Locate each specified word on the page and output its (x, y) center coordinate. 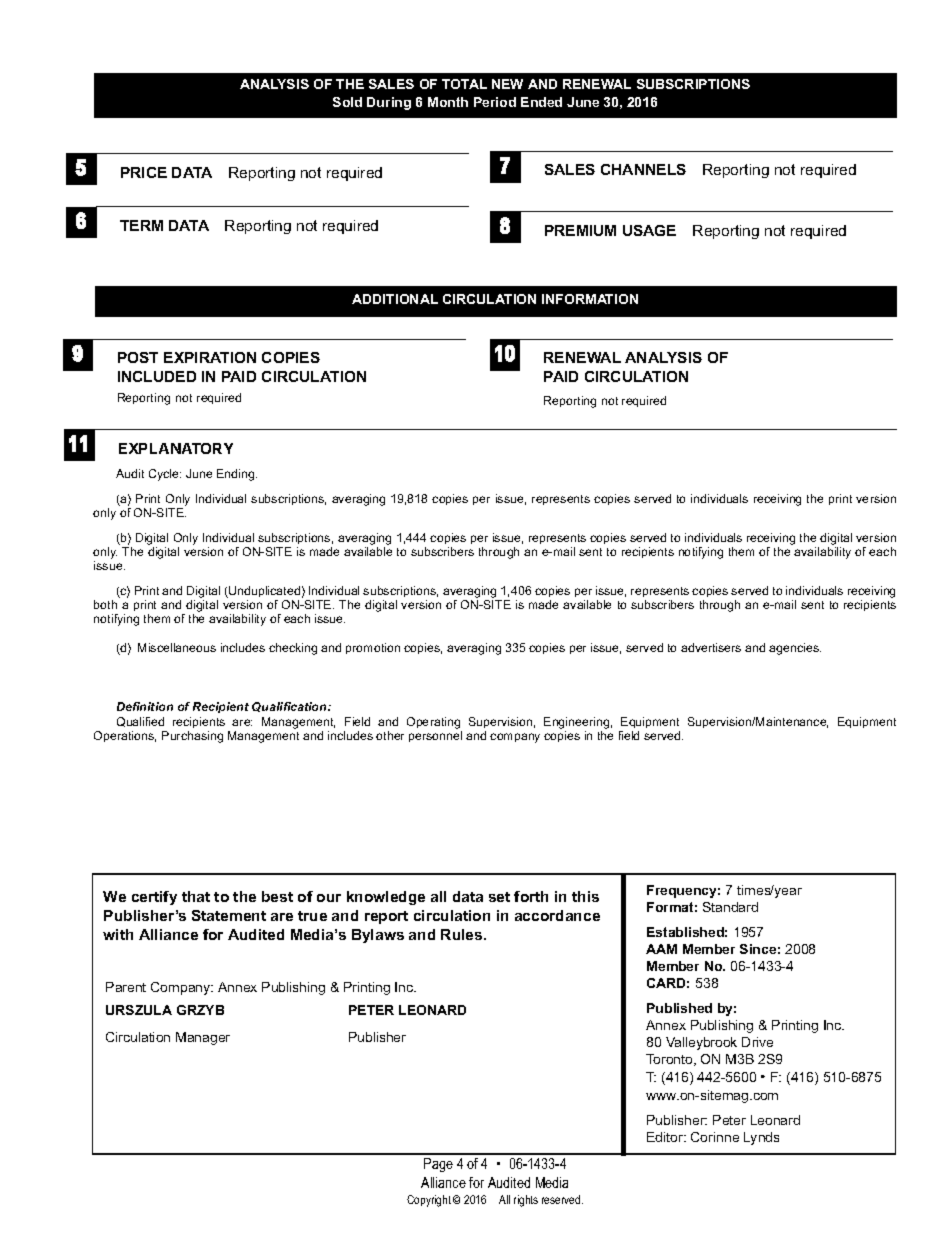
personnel (435, 736)
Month (448, 102)
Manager (203, 1038)
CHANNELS (643, 169)
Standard (730, 907)
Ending (237, 475)
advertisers (711, 647)
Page (438, 1165)
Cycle (165, 475)
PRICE (144, 172)
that (196, 896)
